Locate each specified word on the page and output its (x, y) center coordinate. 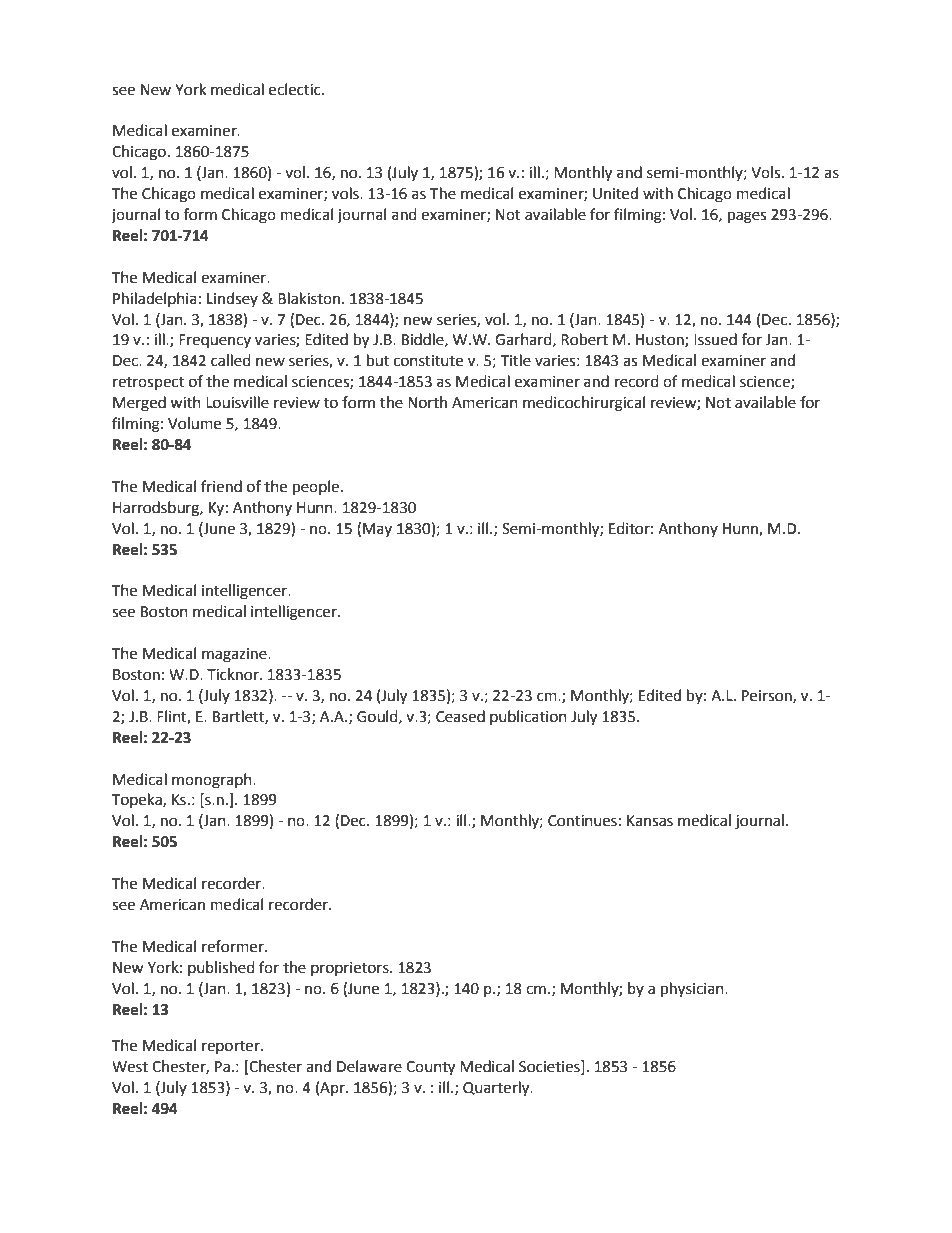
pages (747, 217)
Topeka (138, 800)
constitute (428, 361)
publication (528, 717)
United (615, 193)
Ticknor (234, 674)
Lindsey (232, 299)
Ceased (460, 716)
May (377, 530)
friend (221, 486)
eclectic (296, 89)
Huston (661, 341)
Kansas (650, 821)
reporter (232, 1047)
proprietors (351, 969)
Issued (715, 339)
